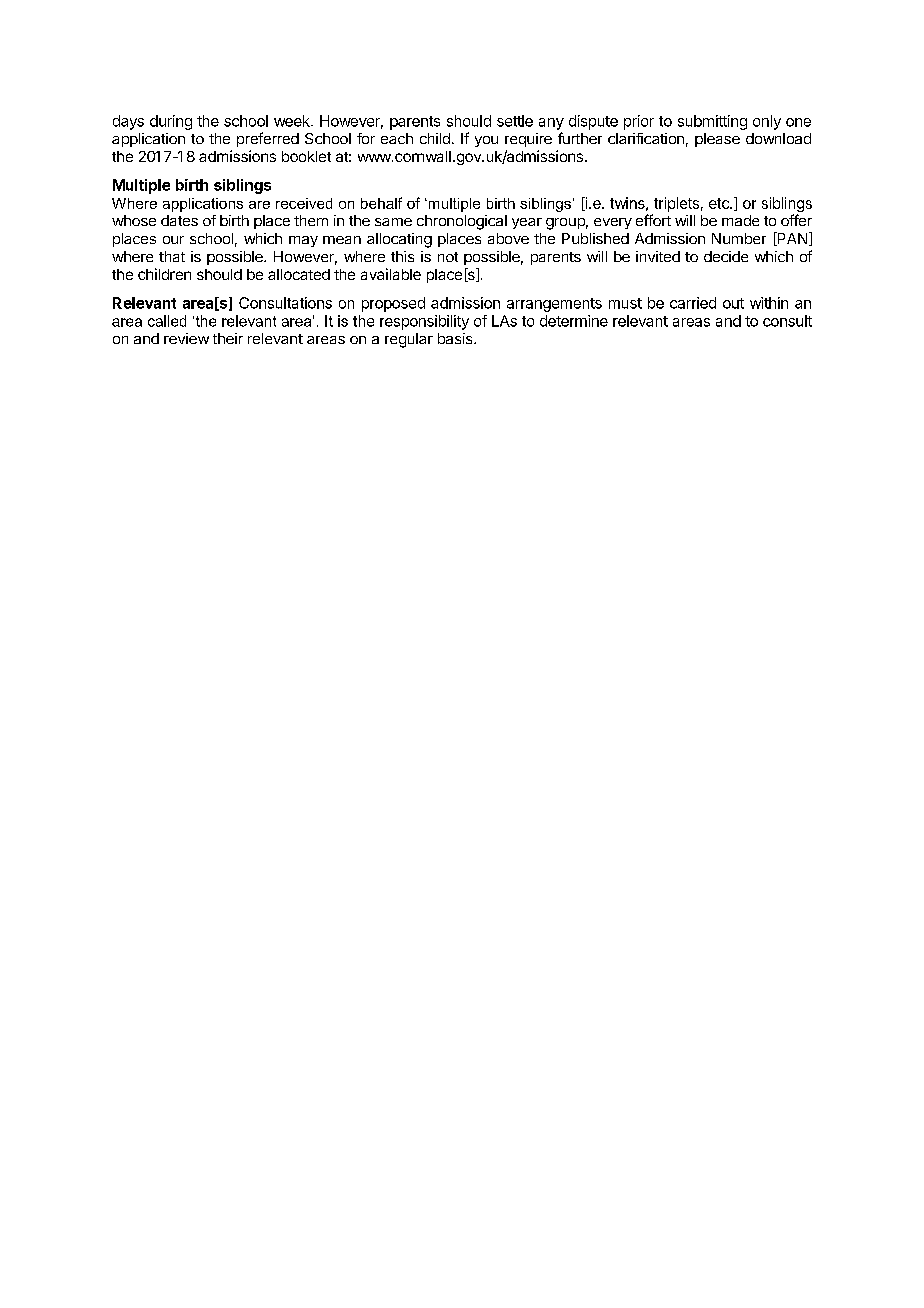 Image resolution: width=924 pixels, height=1308 pixels. What do you see at coordinates (712, 122) in the page?
I see `submitting` at bounding box center [712, 122].
